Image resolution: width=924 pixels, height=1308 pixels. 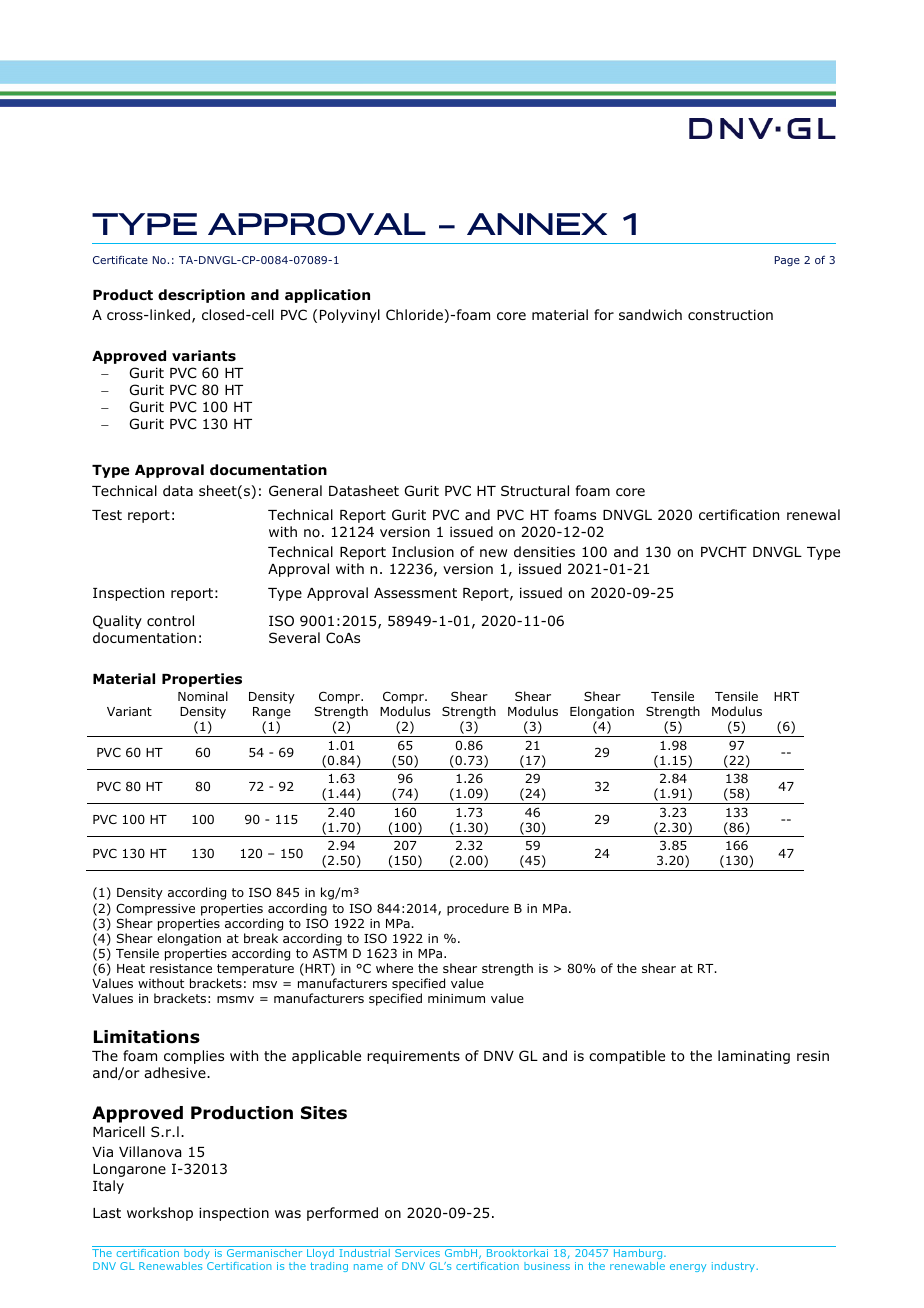 What do you see at coordinates (160, 1214) in the screenshot?
I see `workshop` at bounding box center [160, 1214].
